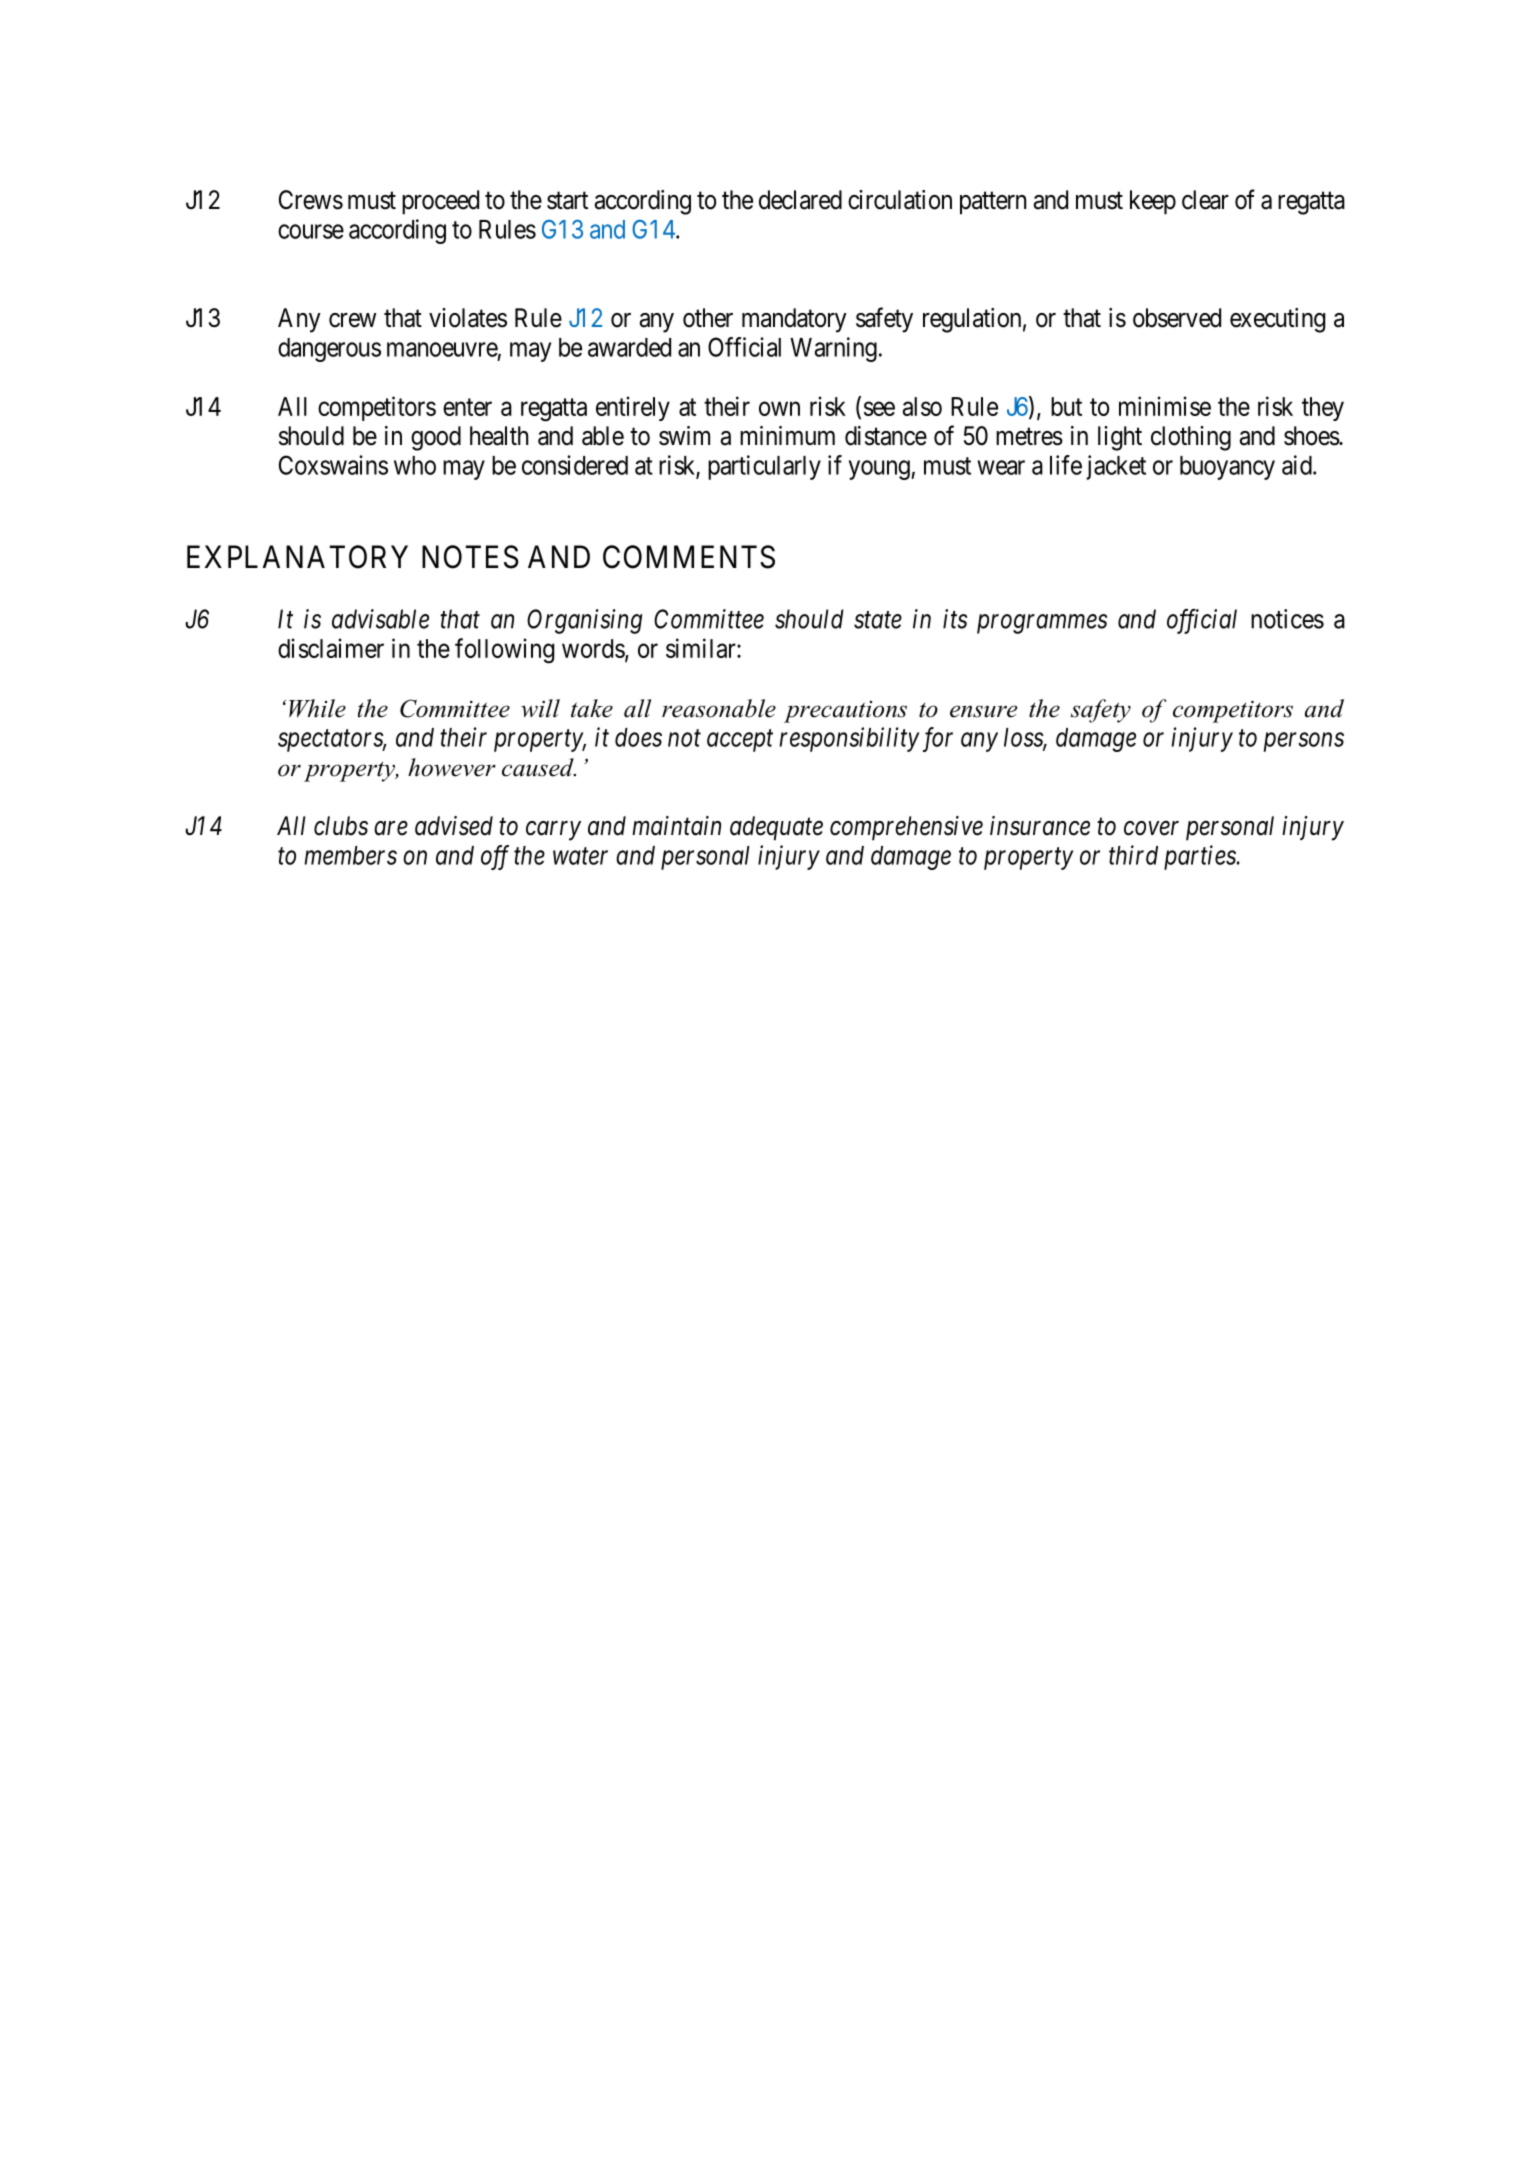  What do you see at coordinates (833, 349) in the screenshot?
I see `Warning` at bounding box center [833, 349].
